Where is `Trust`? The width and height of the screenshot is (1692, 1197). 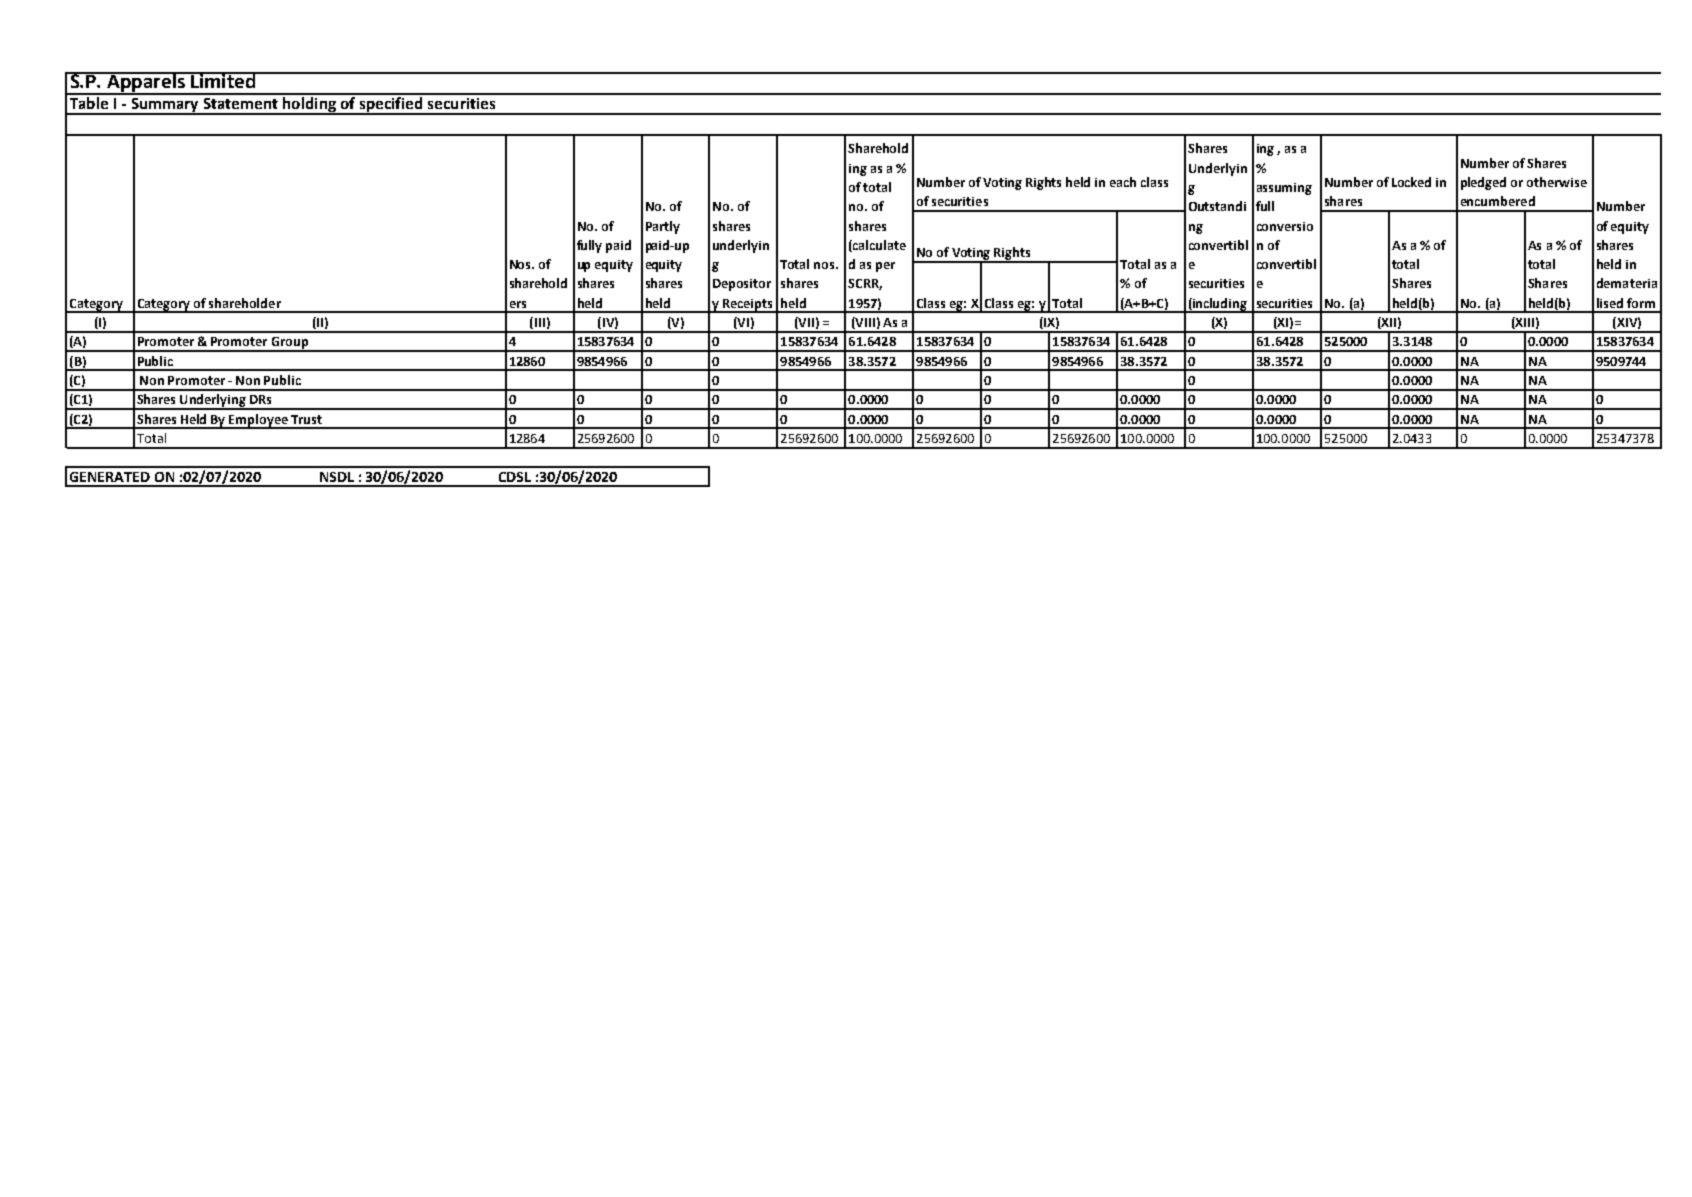 Trust is located at coordinates (306, 419).
